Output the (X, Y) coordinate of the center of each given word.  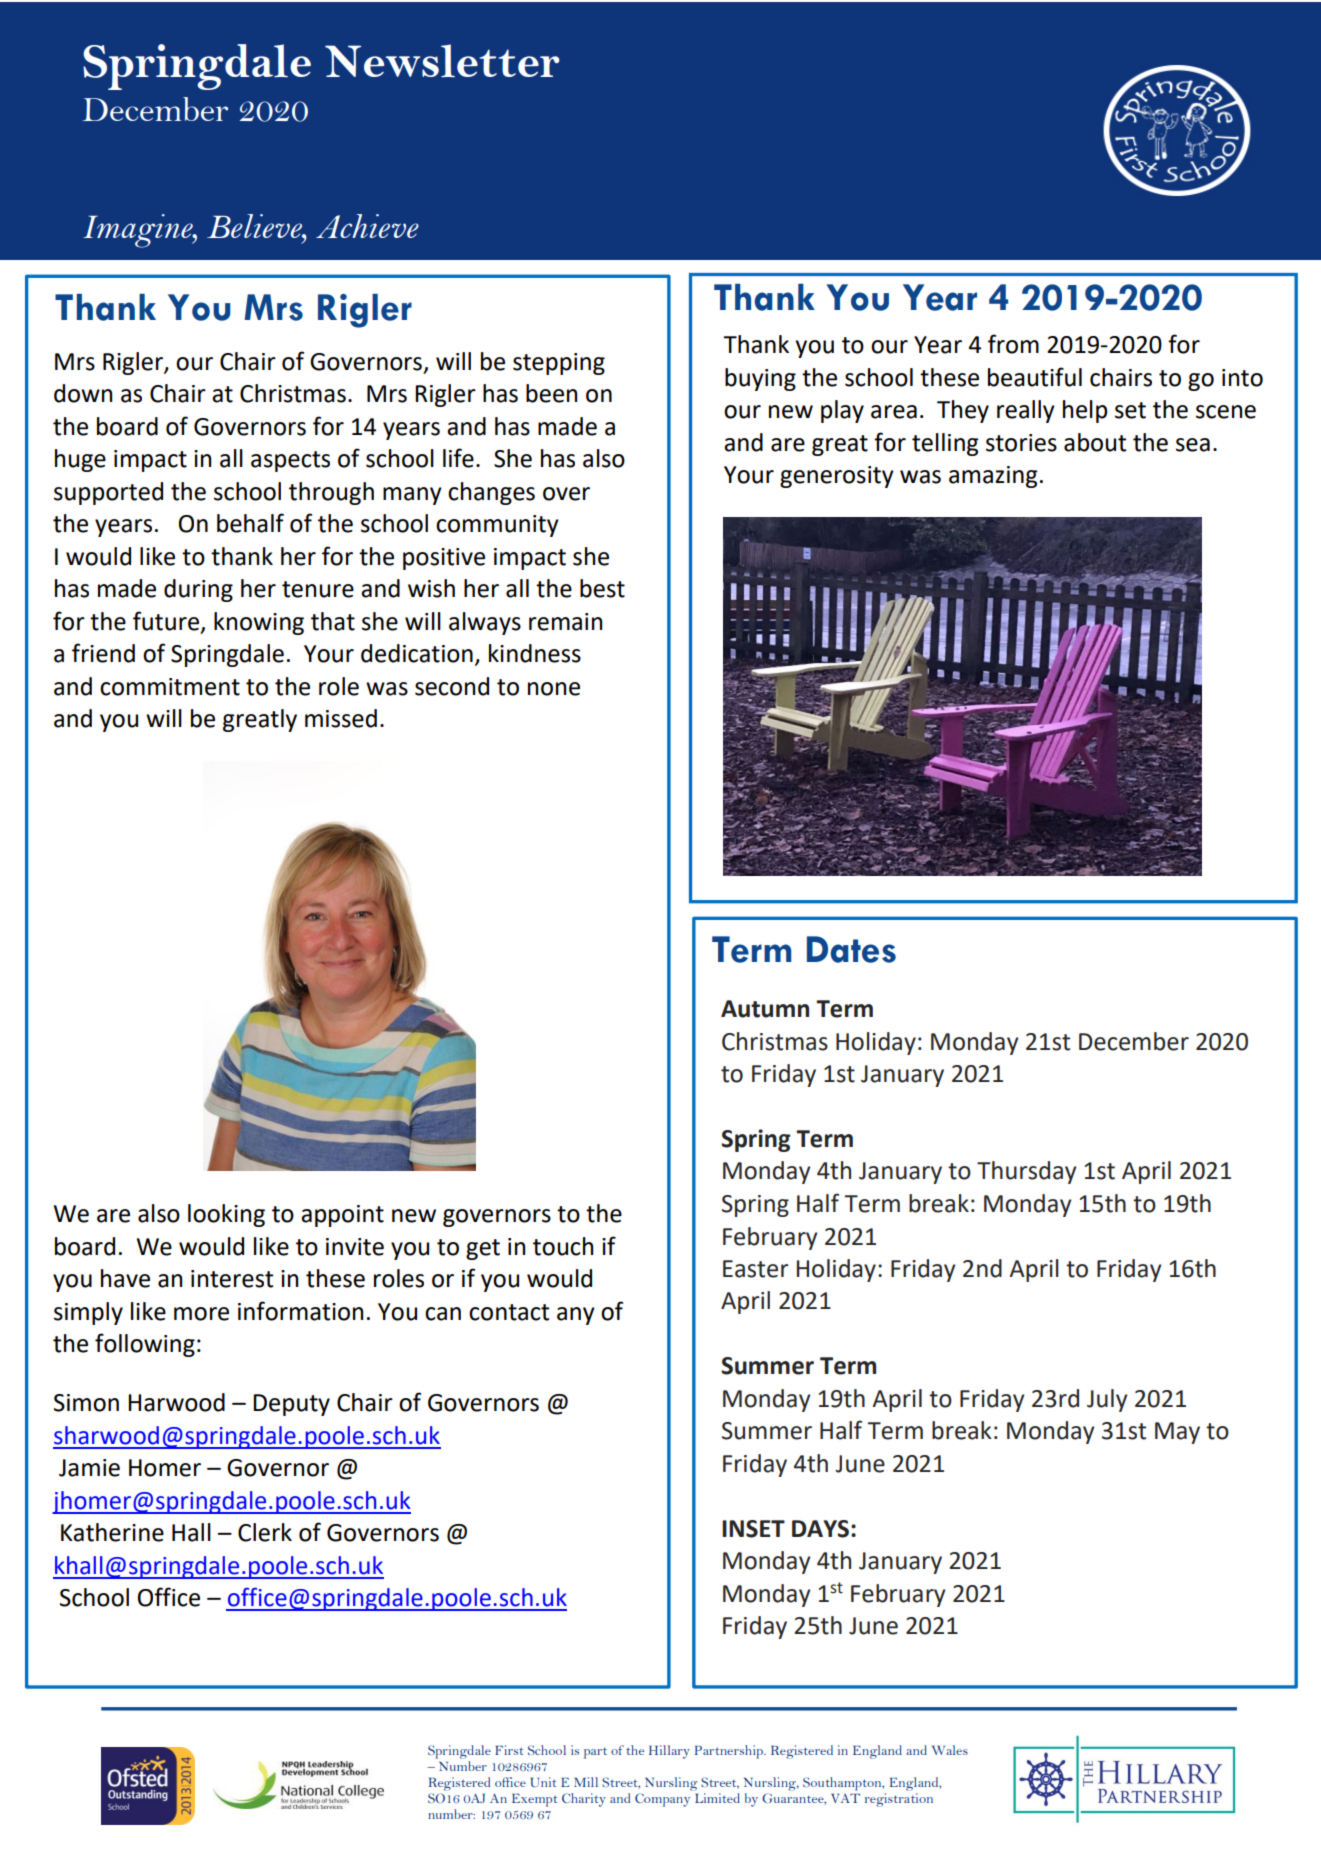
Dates (851, 949)
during (198, 590)
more (201, 1314)
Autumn (765, 1009)
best (602, 588)
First (509, 1750)
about (1095, 442)
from (1013, 344)
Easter (756, 1269)
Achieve (367, 226)
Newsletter (442, 60)
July (1107, 1400)
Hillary (669, 1752)
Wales (950, 1750)
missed (341, 718)
